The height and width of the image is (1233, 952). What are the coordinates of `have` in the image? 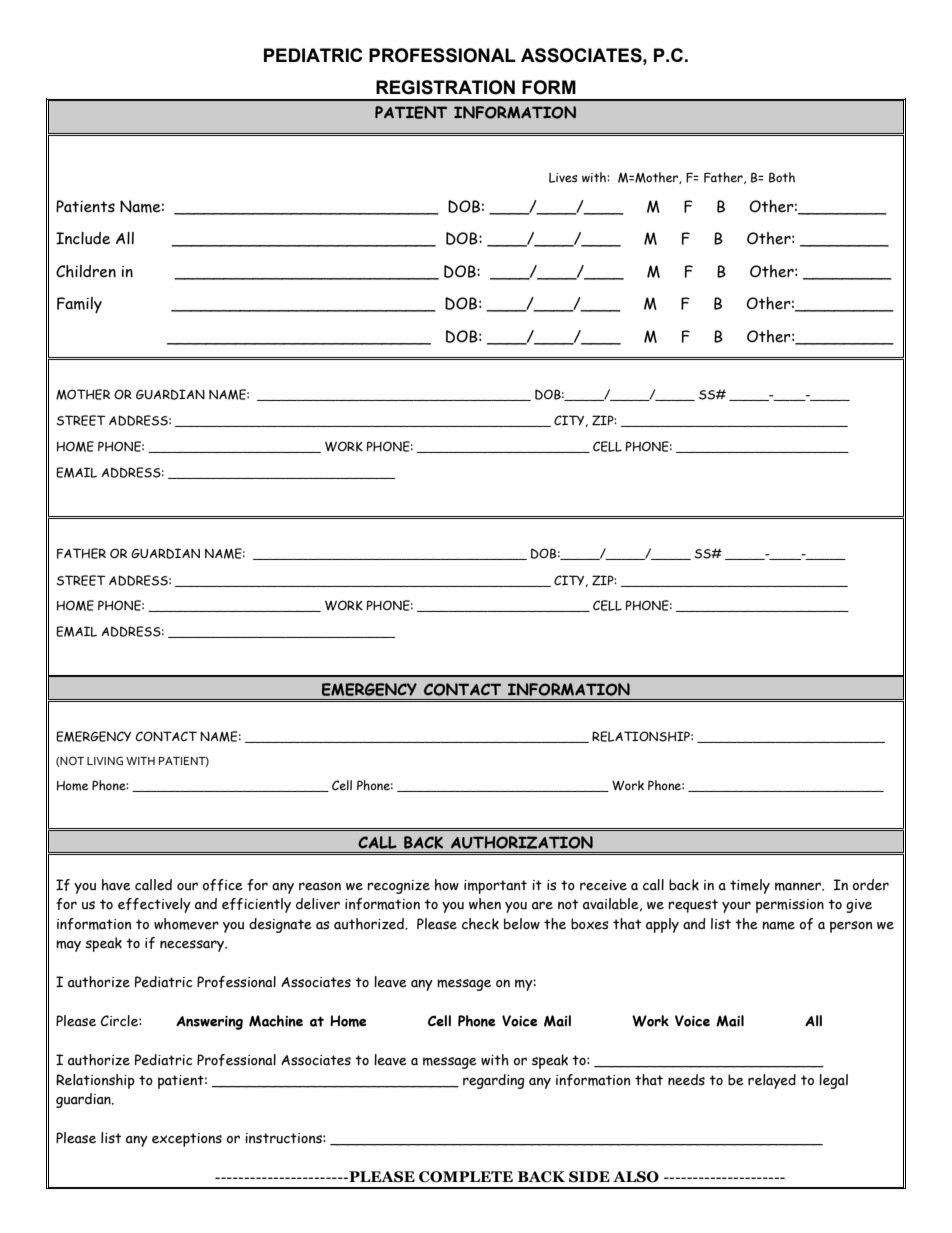 It's located at (116, 885).
